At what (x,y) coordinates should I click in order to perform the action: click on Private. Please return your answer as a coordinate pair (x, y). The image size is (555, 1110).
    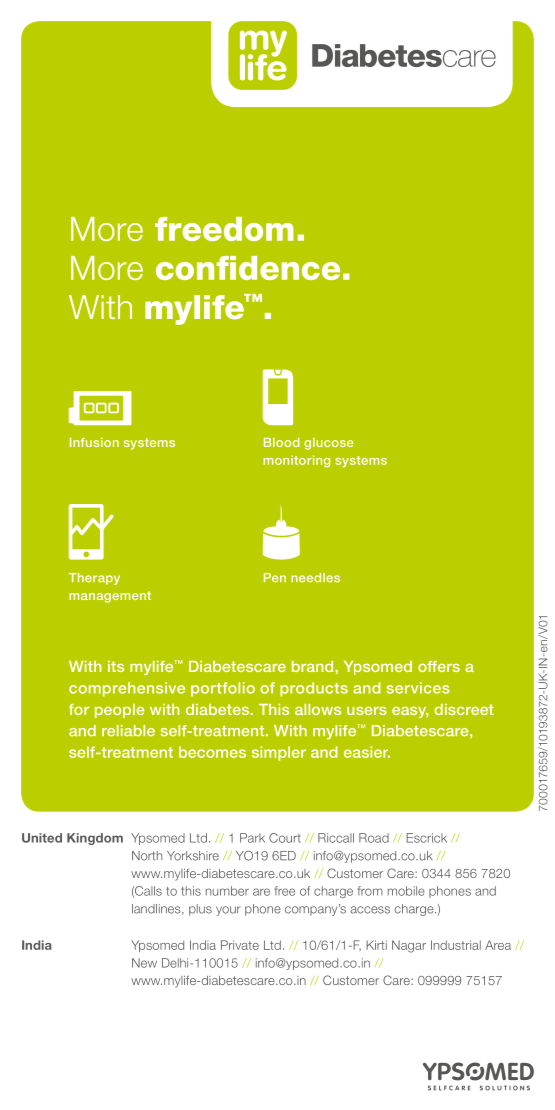
    Looking at the image, I should click on (240, 945).
